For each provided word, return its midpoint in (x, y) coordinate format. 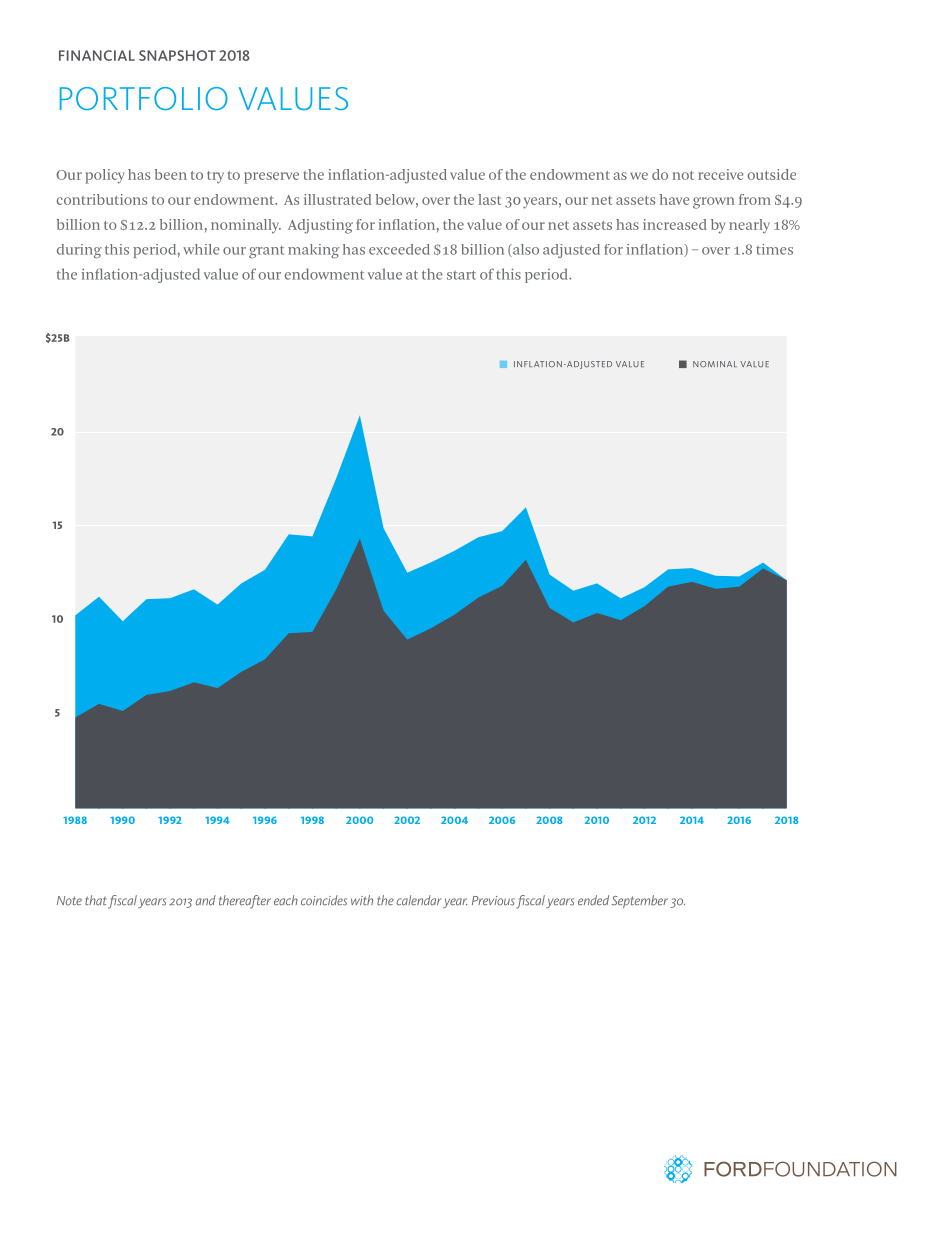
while (201, 249)
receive (720, 174)
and (206, 900)
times (774, 249)
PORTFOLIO (144, 98)
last (489, 199)
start (461, 275)
